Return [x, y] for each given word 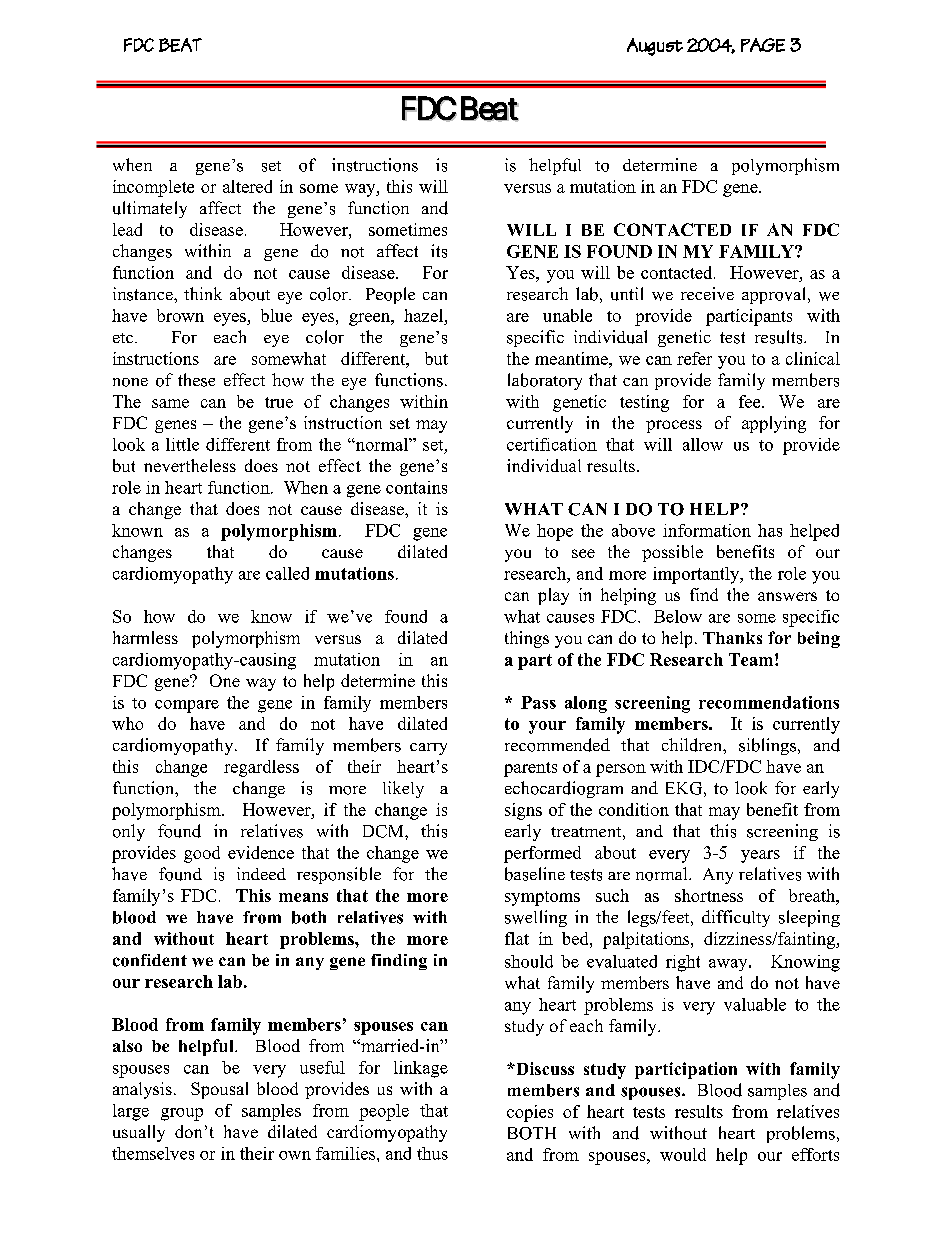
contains [416, 487]
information [707, 530]
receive [707, 293]
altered [247, 186]
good [202, 854]
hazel [423, 315]
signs [523, 811]
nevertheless [190, 465]
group [182, 1114]
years [760, 856]
